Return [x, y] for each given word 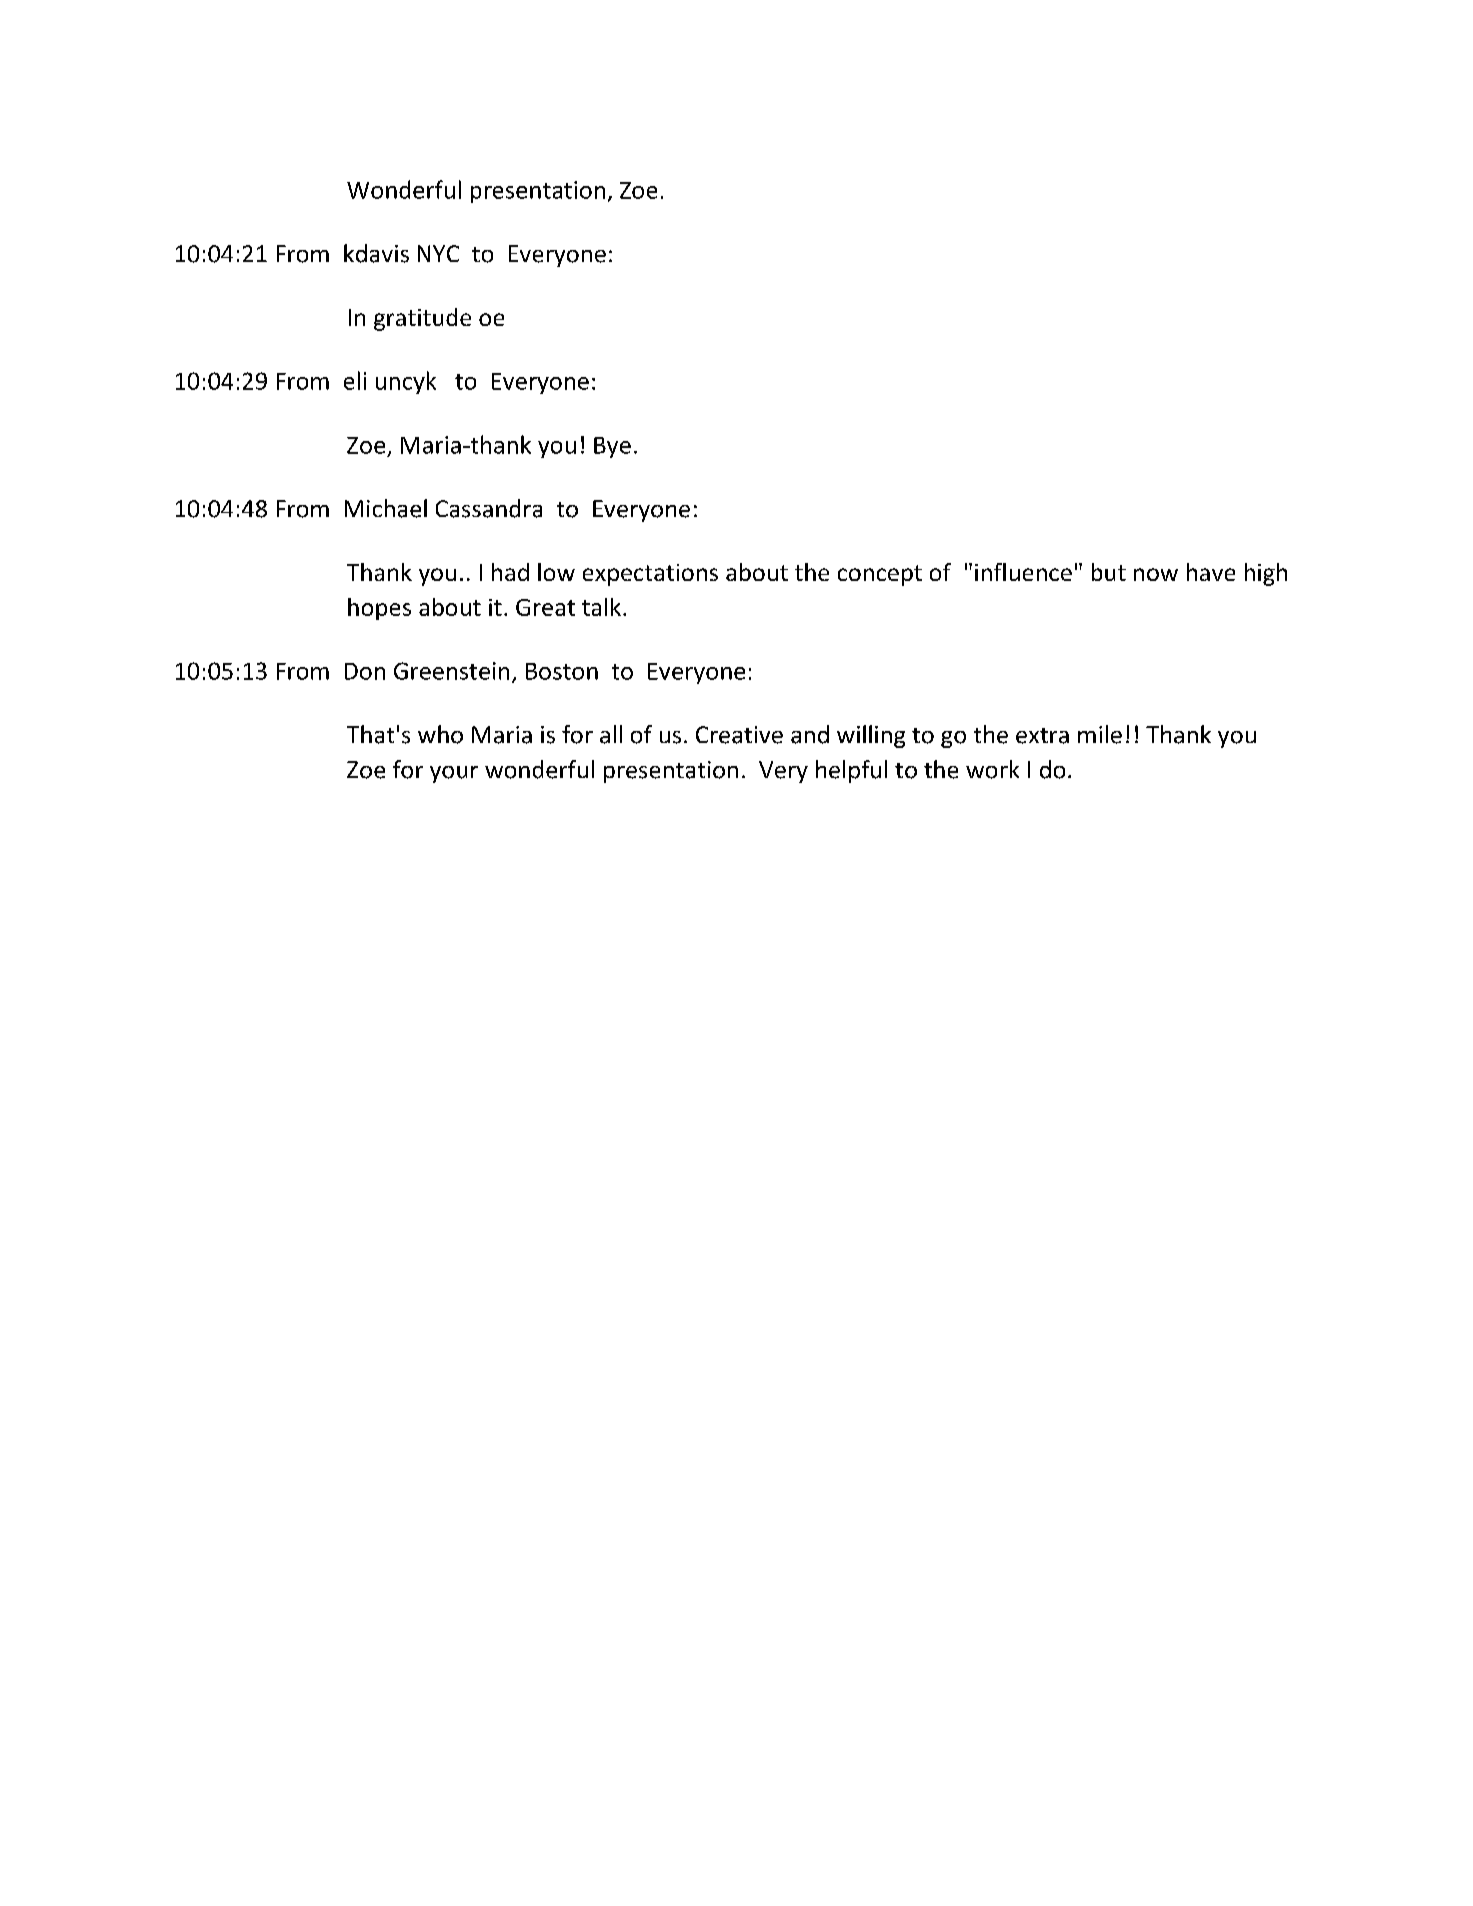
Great [545, 607]
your [454, 774]
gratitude [422, 319]
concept [880, 575]
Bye [612, 447]
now [1156, 574]
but [1109, 572]
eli [355, 380]
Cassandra [489, 508]
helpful [851, 771]
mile [1100, 734]
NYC [438, 253]
